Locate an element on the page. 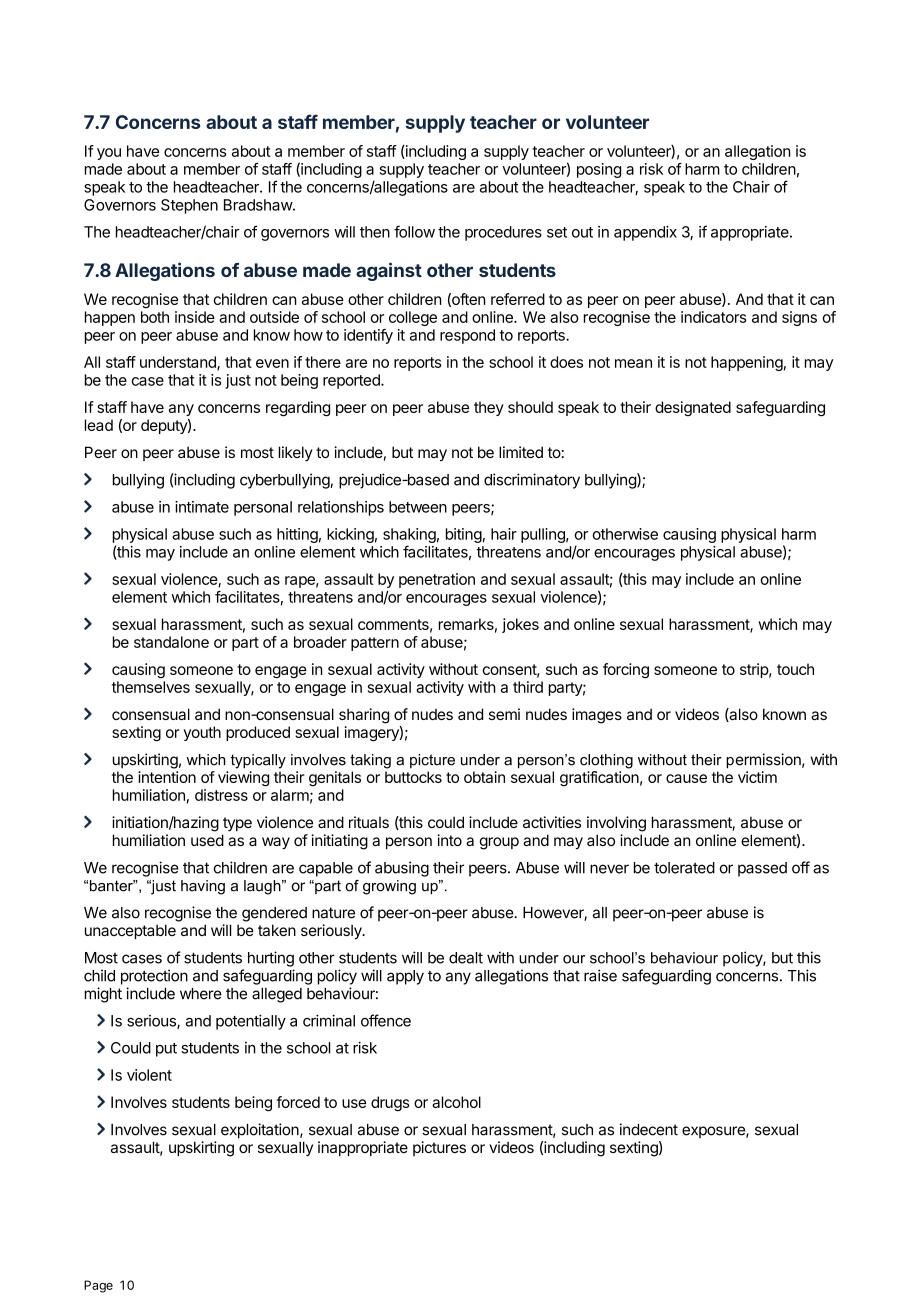 The height and width of the image is (1309, 924). intimate is located at coordinates (202, 507).
